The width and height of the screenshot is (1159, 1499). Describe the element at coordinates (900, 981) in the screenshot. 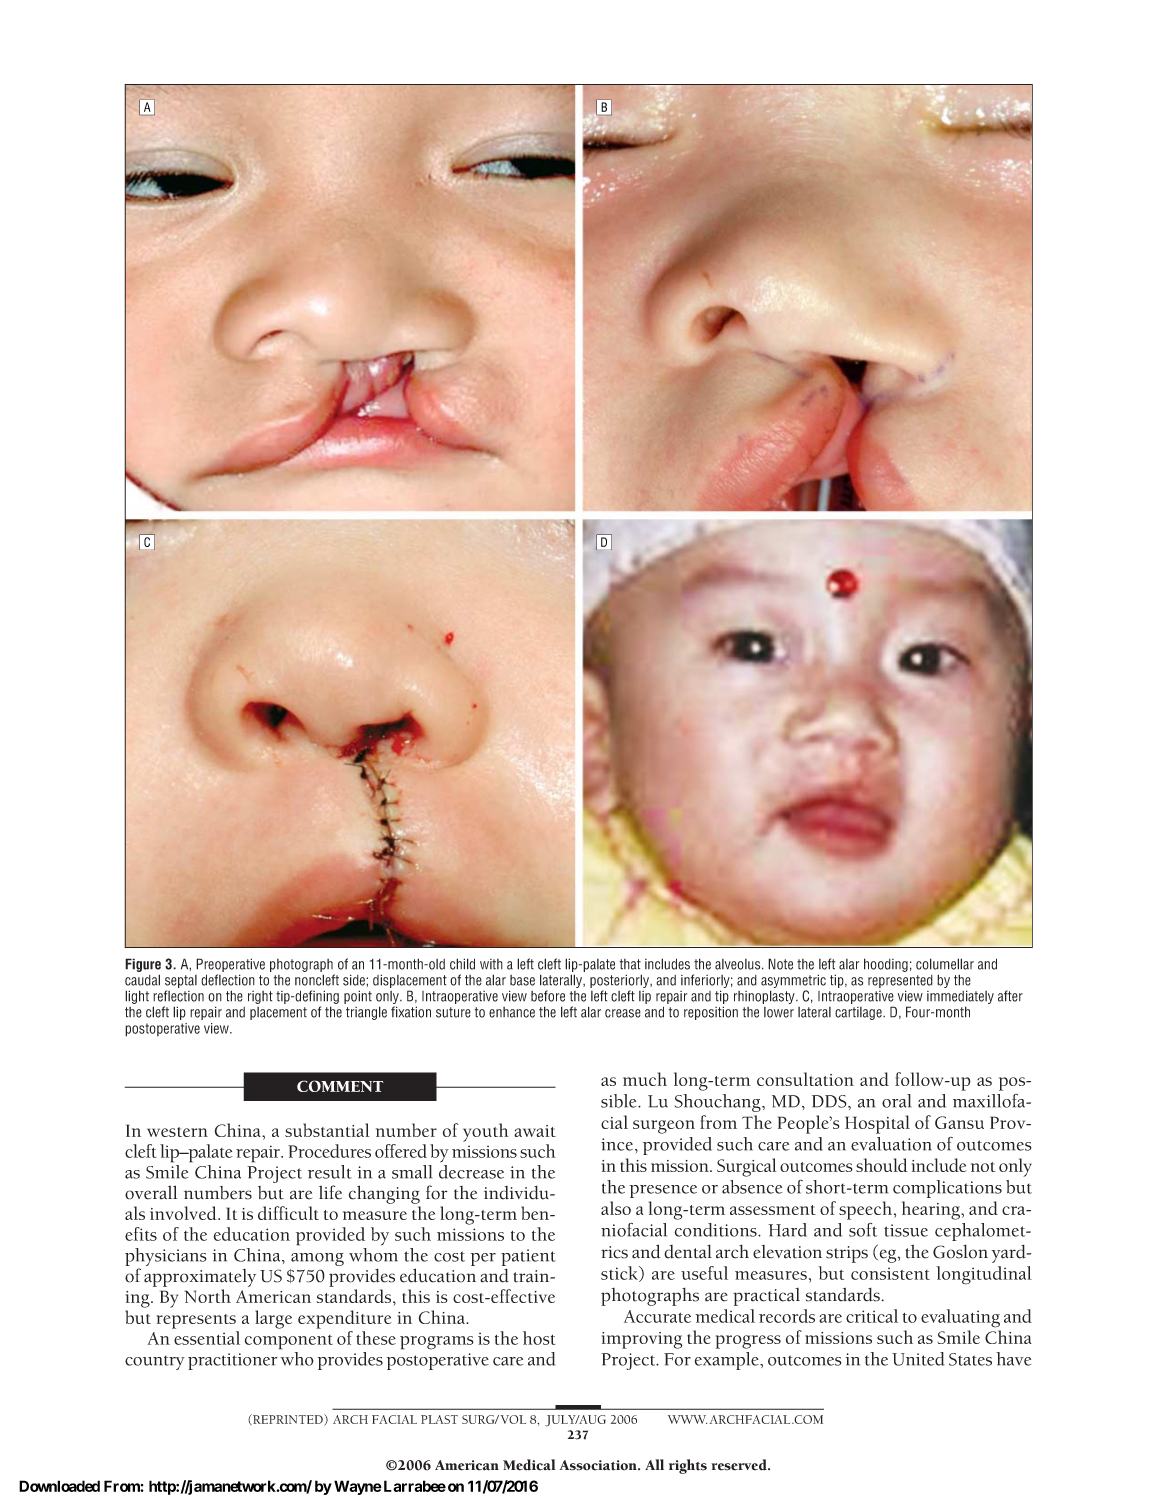

I see `represented` at that location.
